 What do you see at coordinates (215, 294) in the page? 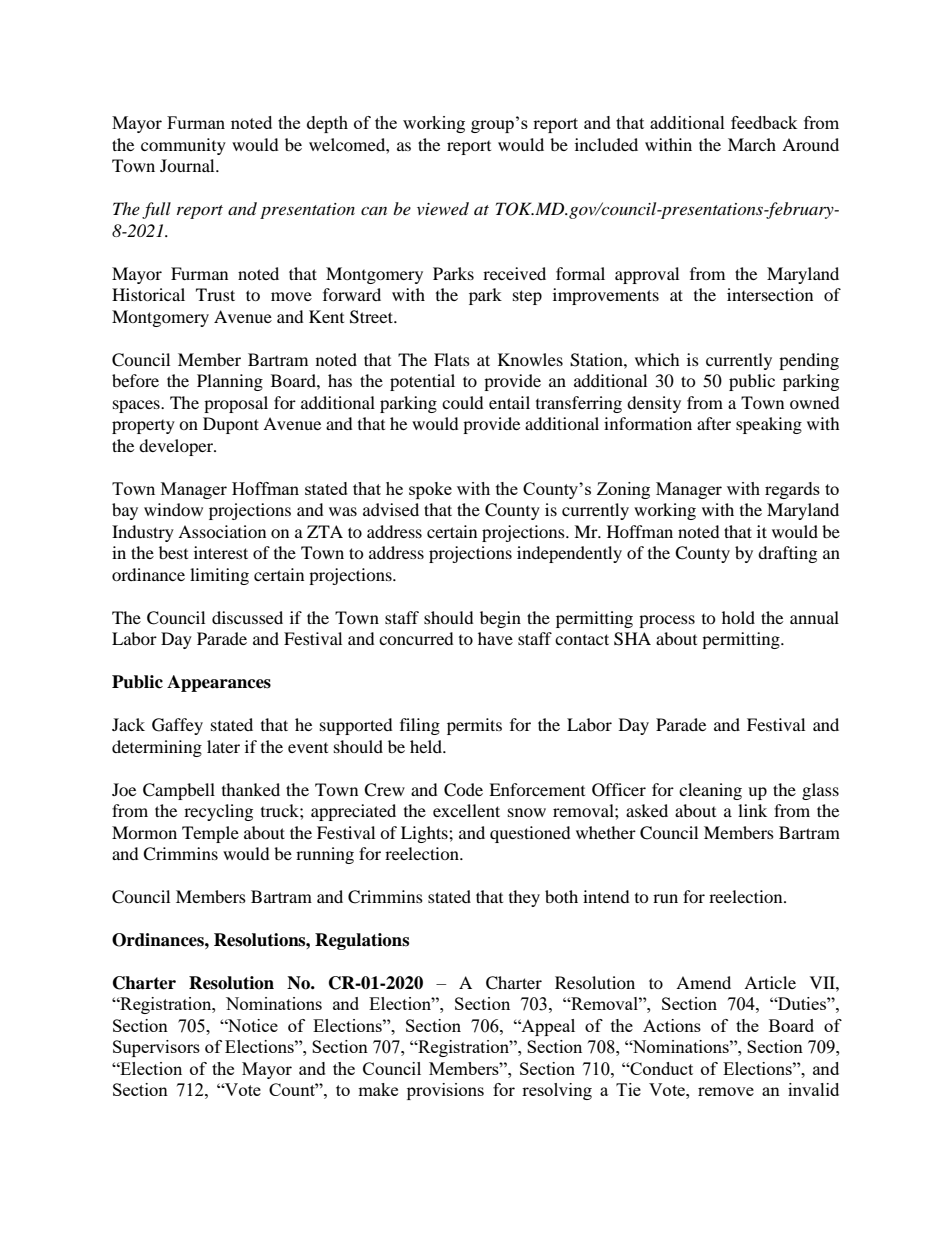
I see `Trust` at bounding box center [215, 294].
